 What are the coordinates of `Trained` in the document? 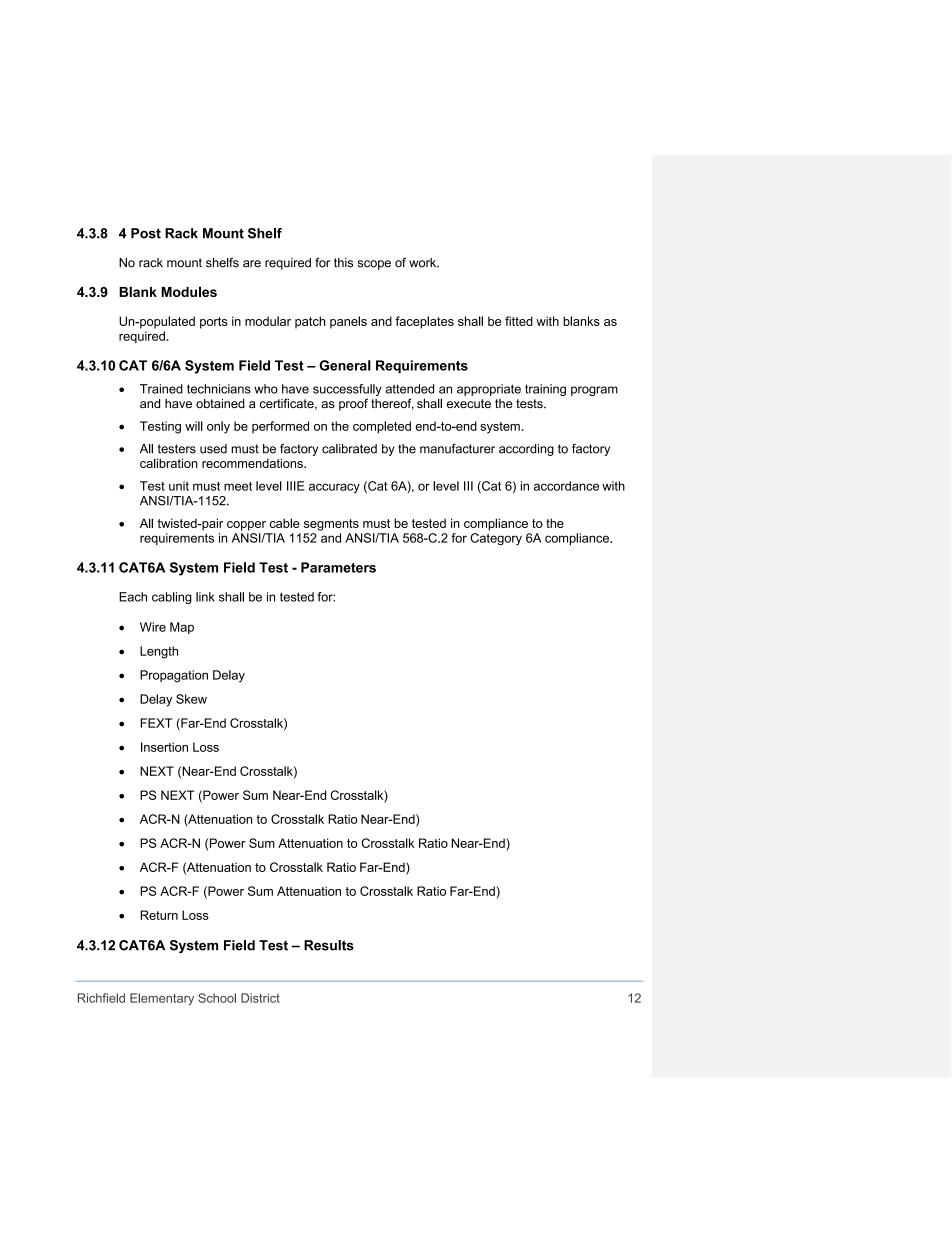 It's located at (161, 389).
